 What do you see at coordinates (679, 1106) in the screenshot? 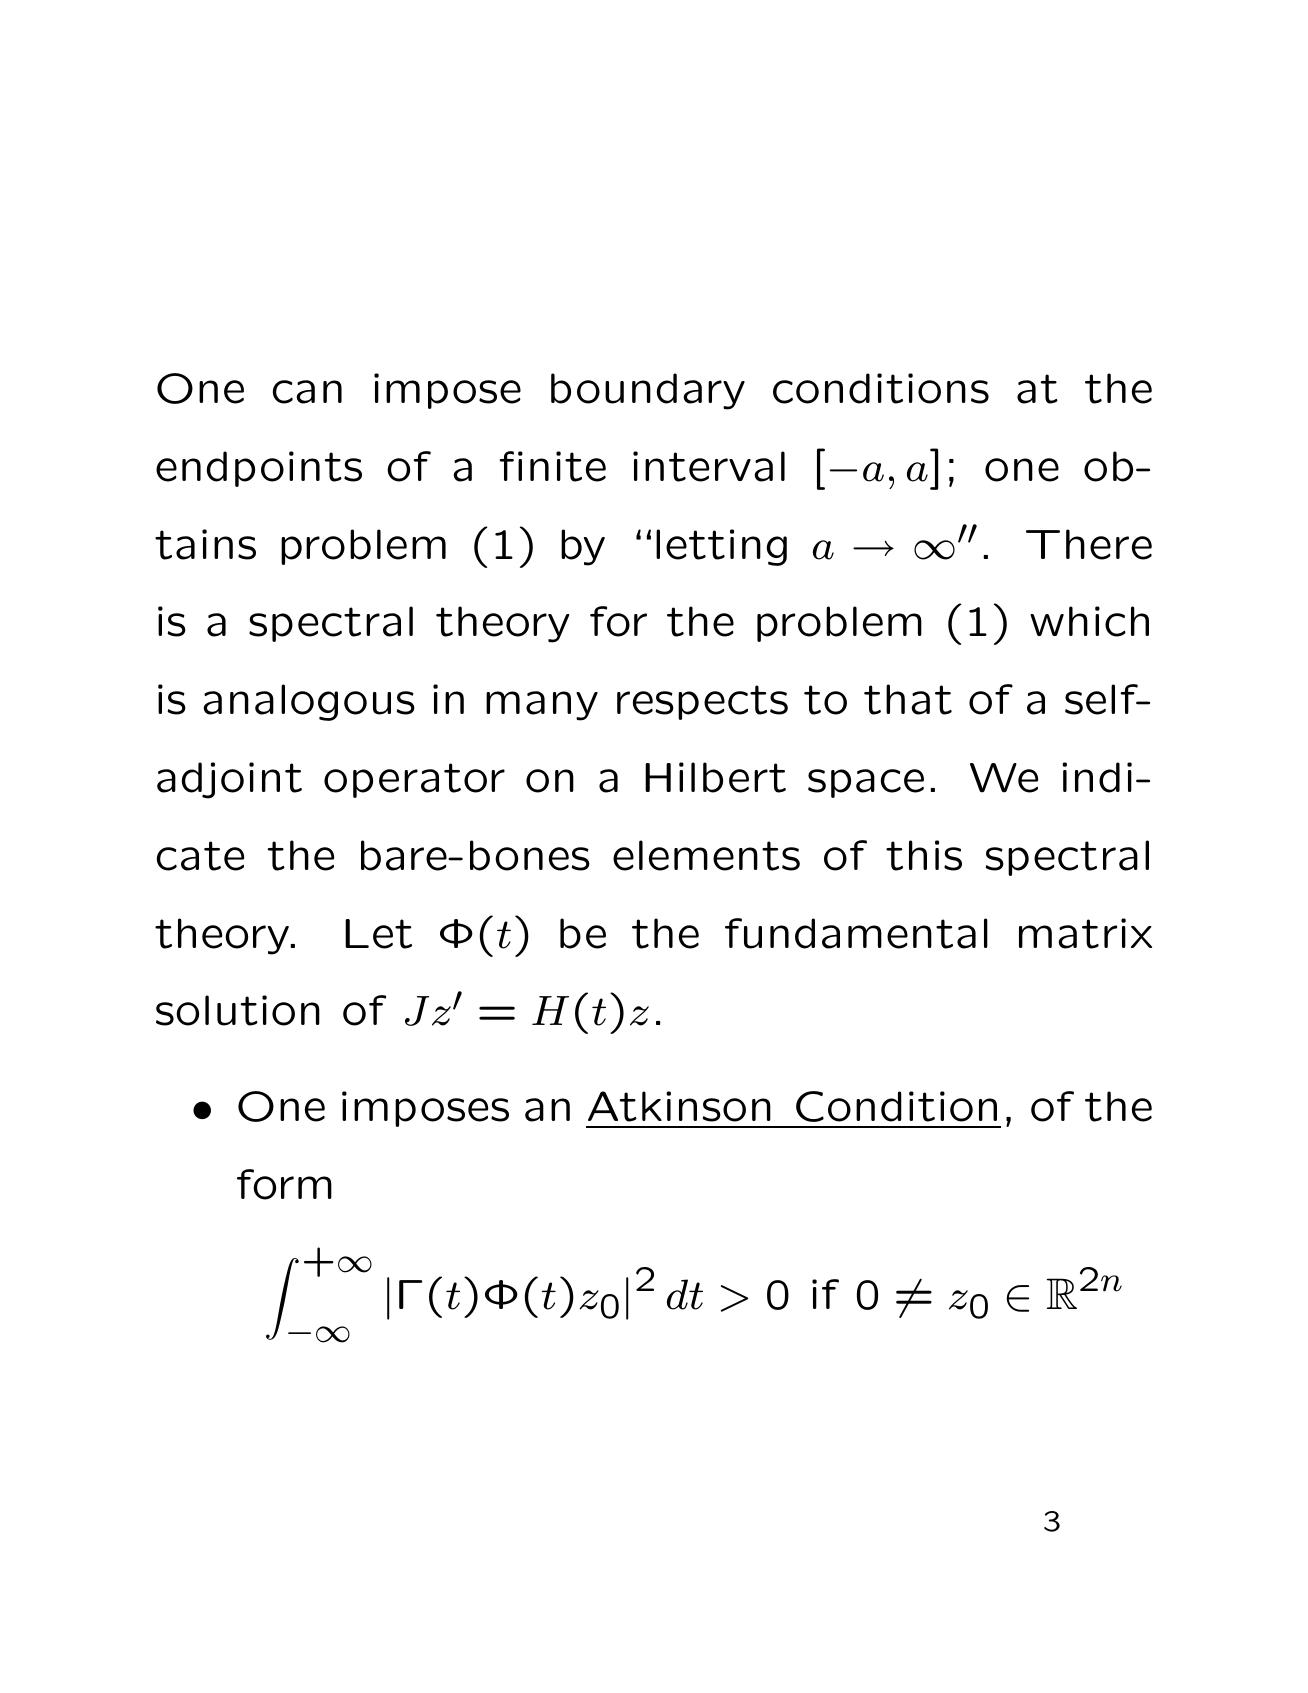
I see `Atkinson` at bounding box center [679, 1106].
